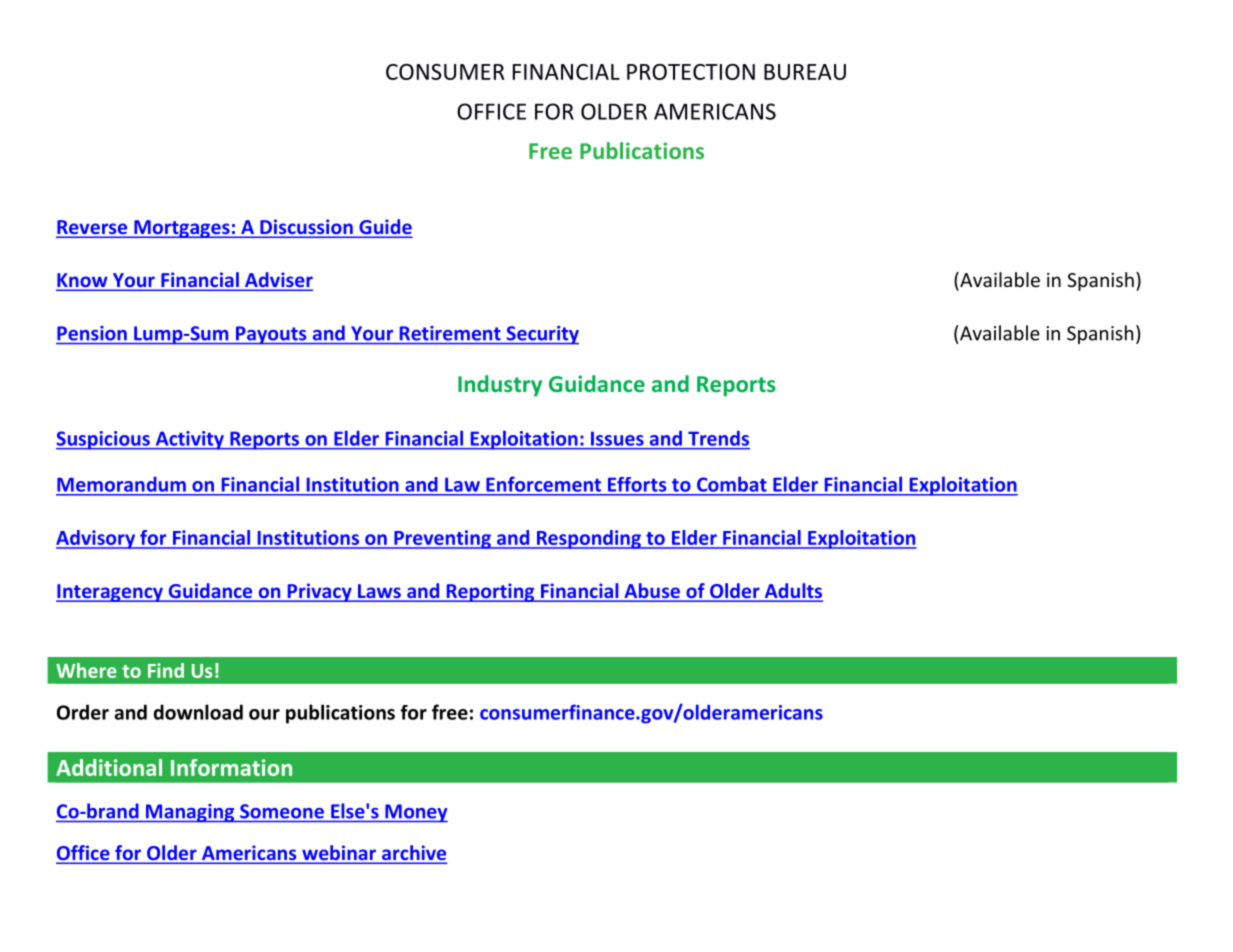  I want to click on Combat, so click(731, 484).
